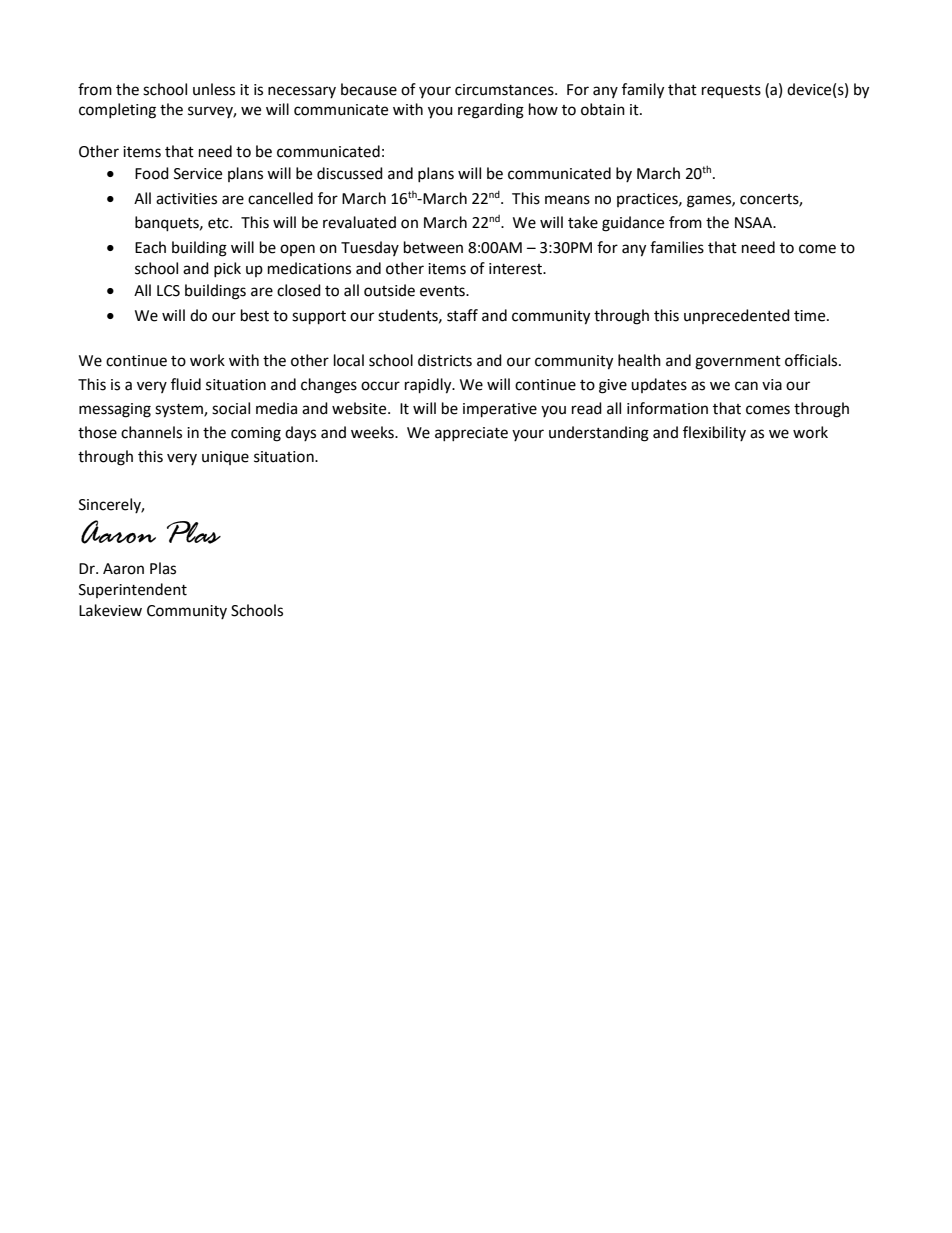  What do you see at coordinates (133, 590) in the screenshot?
I see `Superintendent` at bounding box center [133, 590].
